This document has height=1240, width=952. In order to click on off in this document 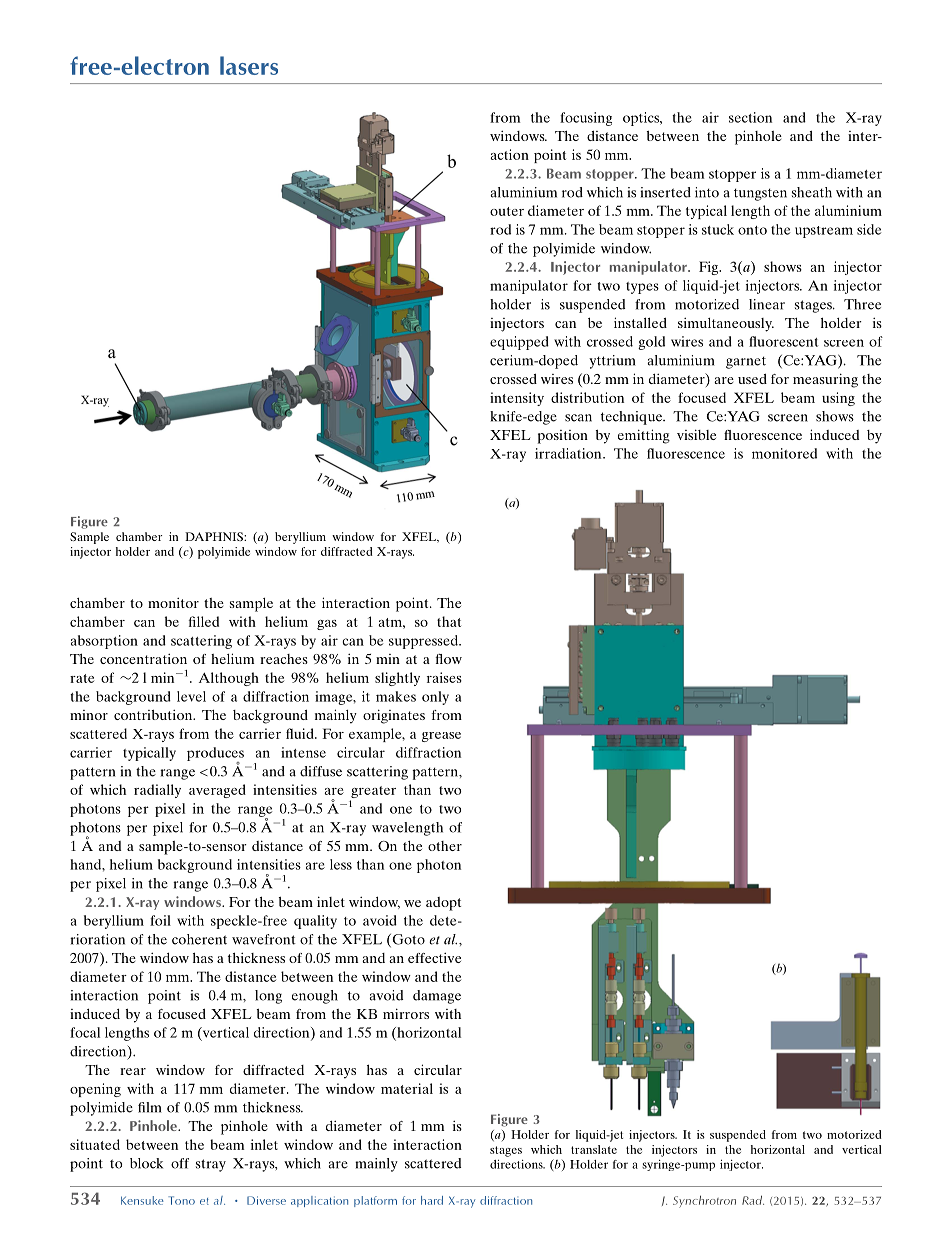, I will do `click(180, 1163)`.
